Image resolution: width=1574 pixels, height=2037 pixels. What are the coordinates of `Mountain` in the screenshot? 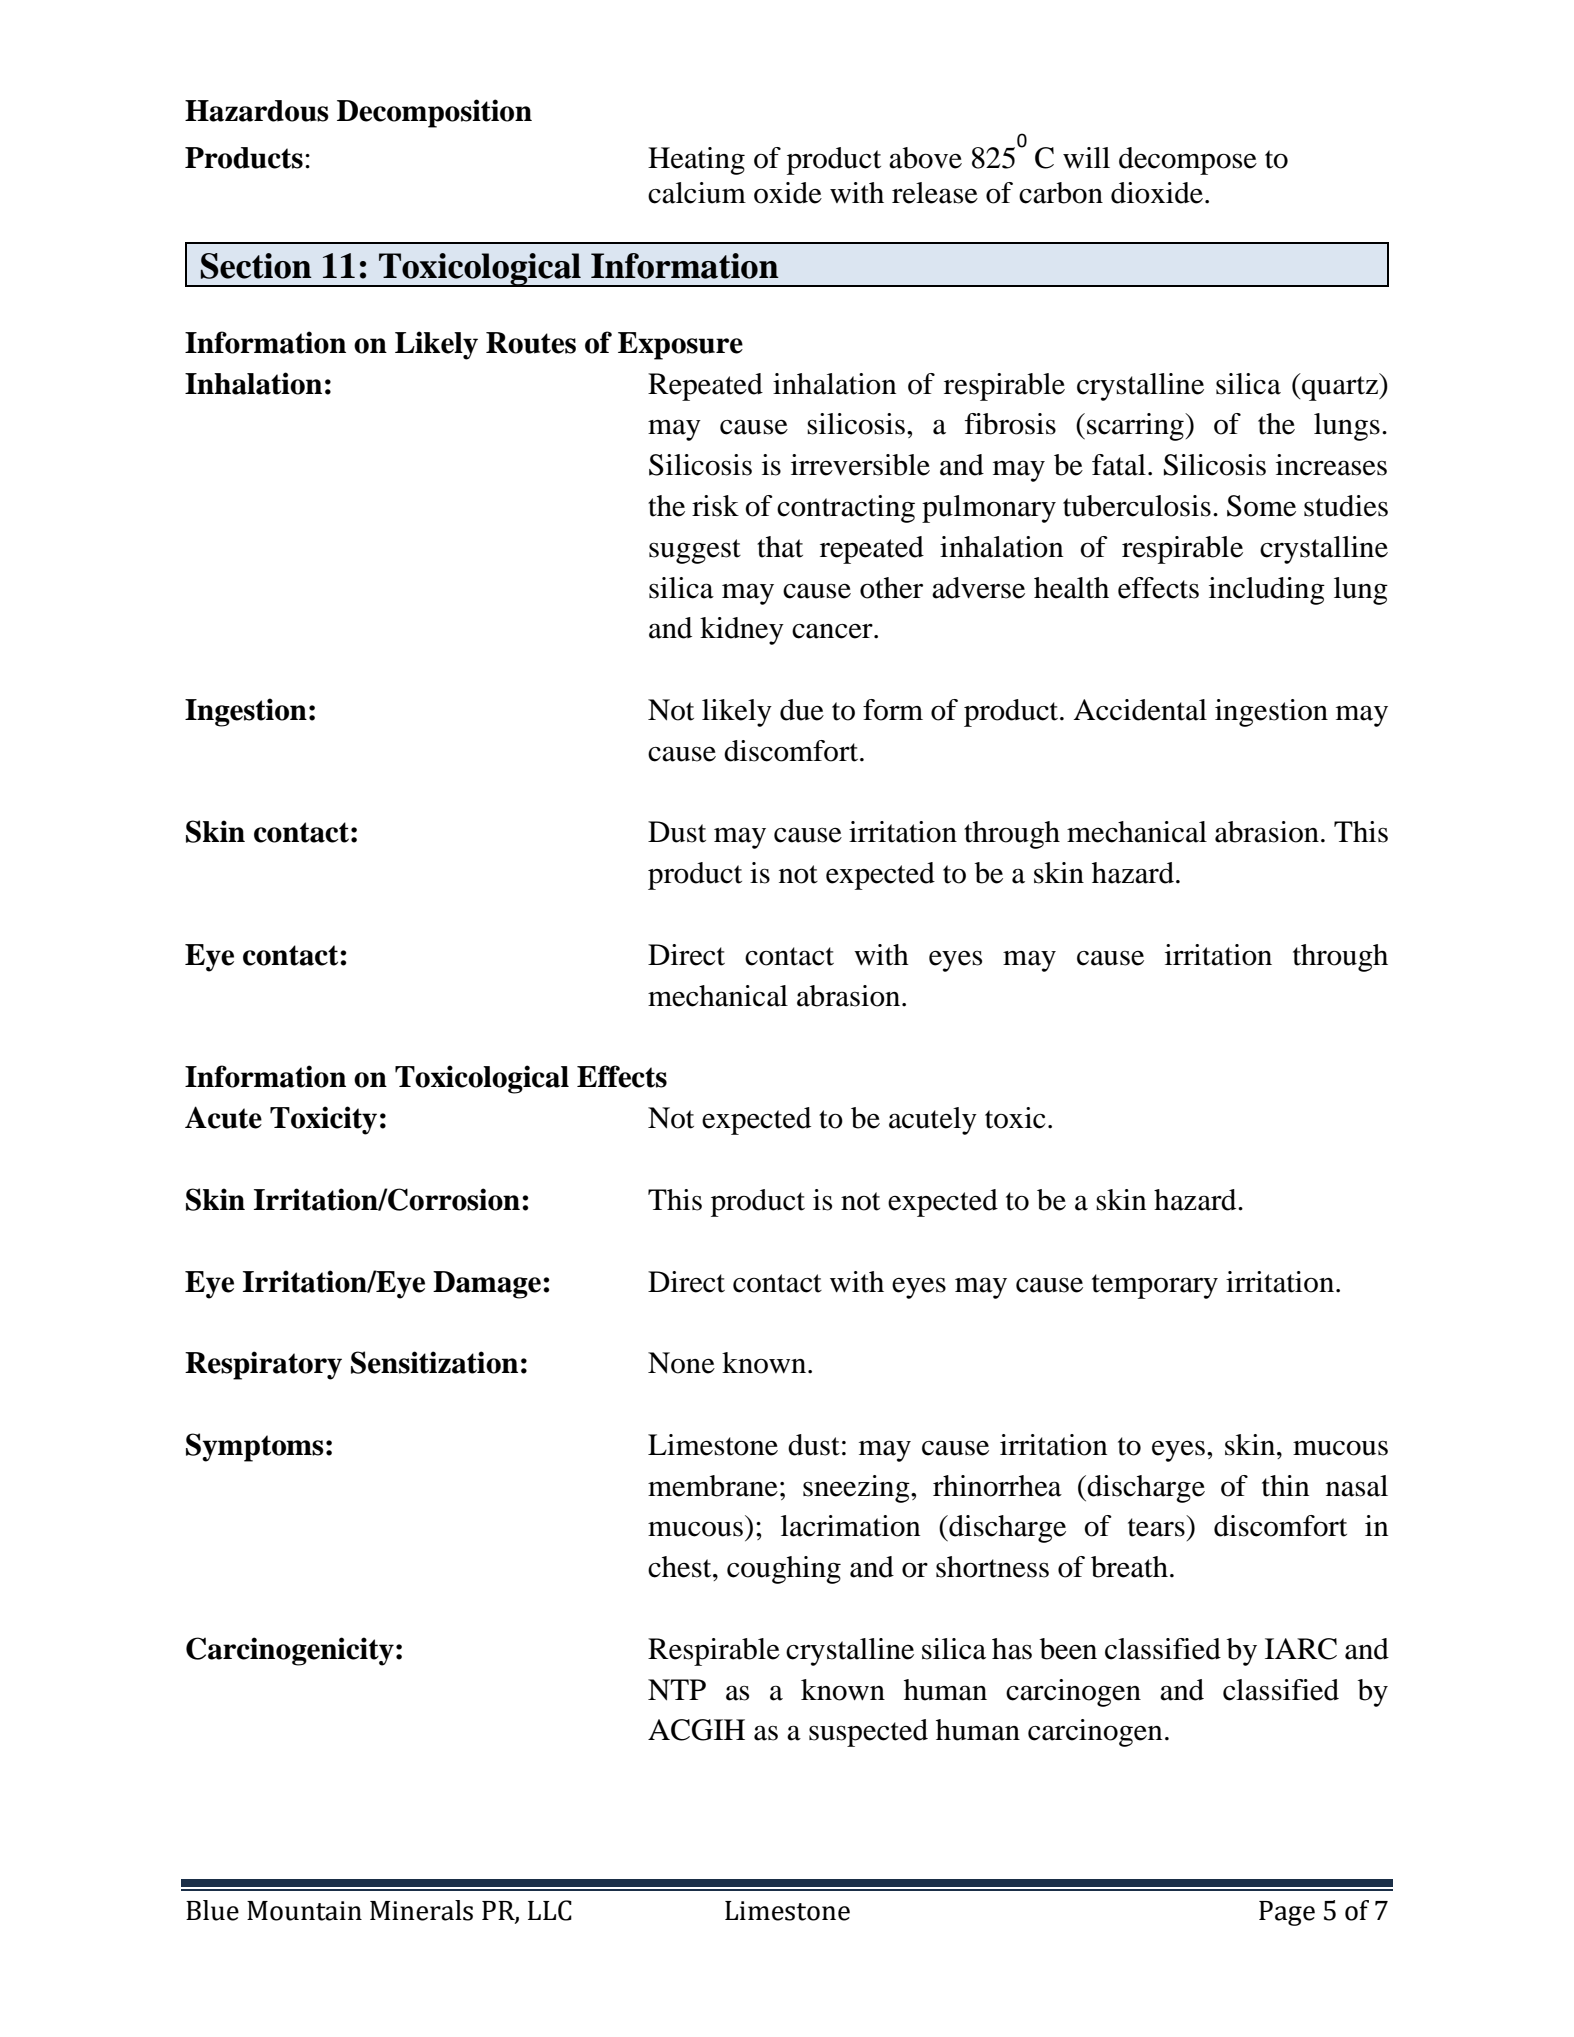 It's located at (304, 1911).
